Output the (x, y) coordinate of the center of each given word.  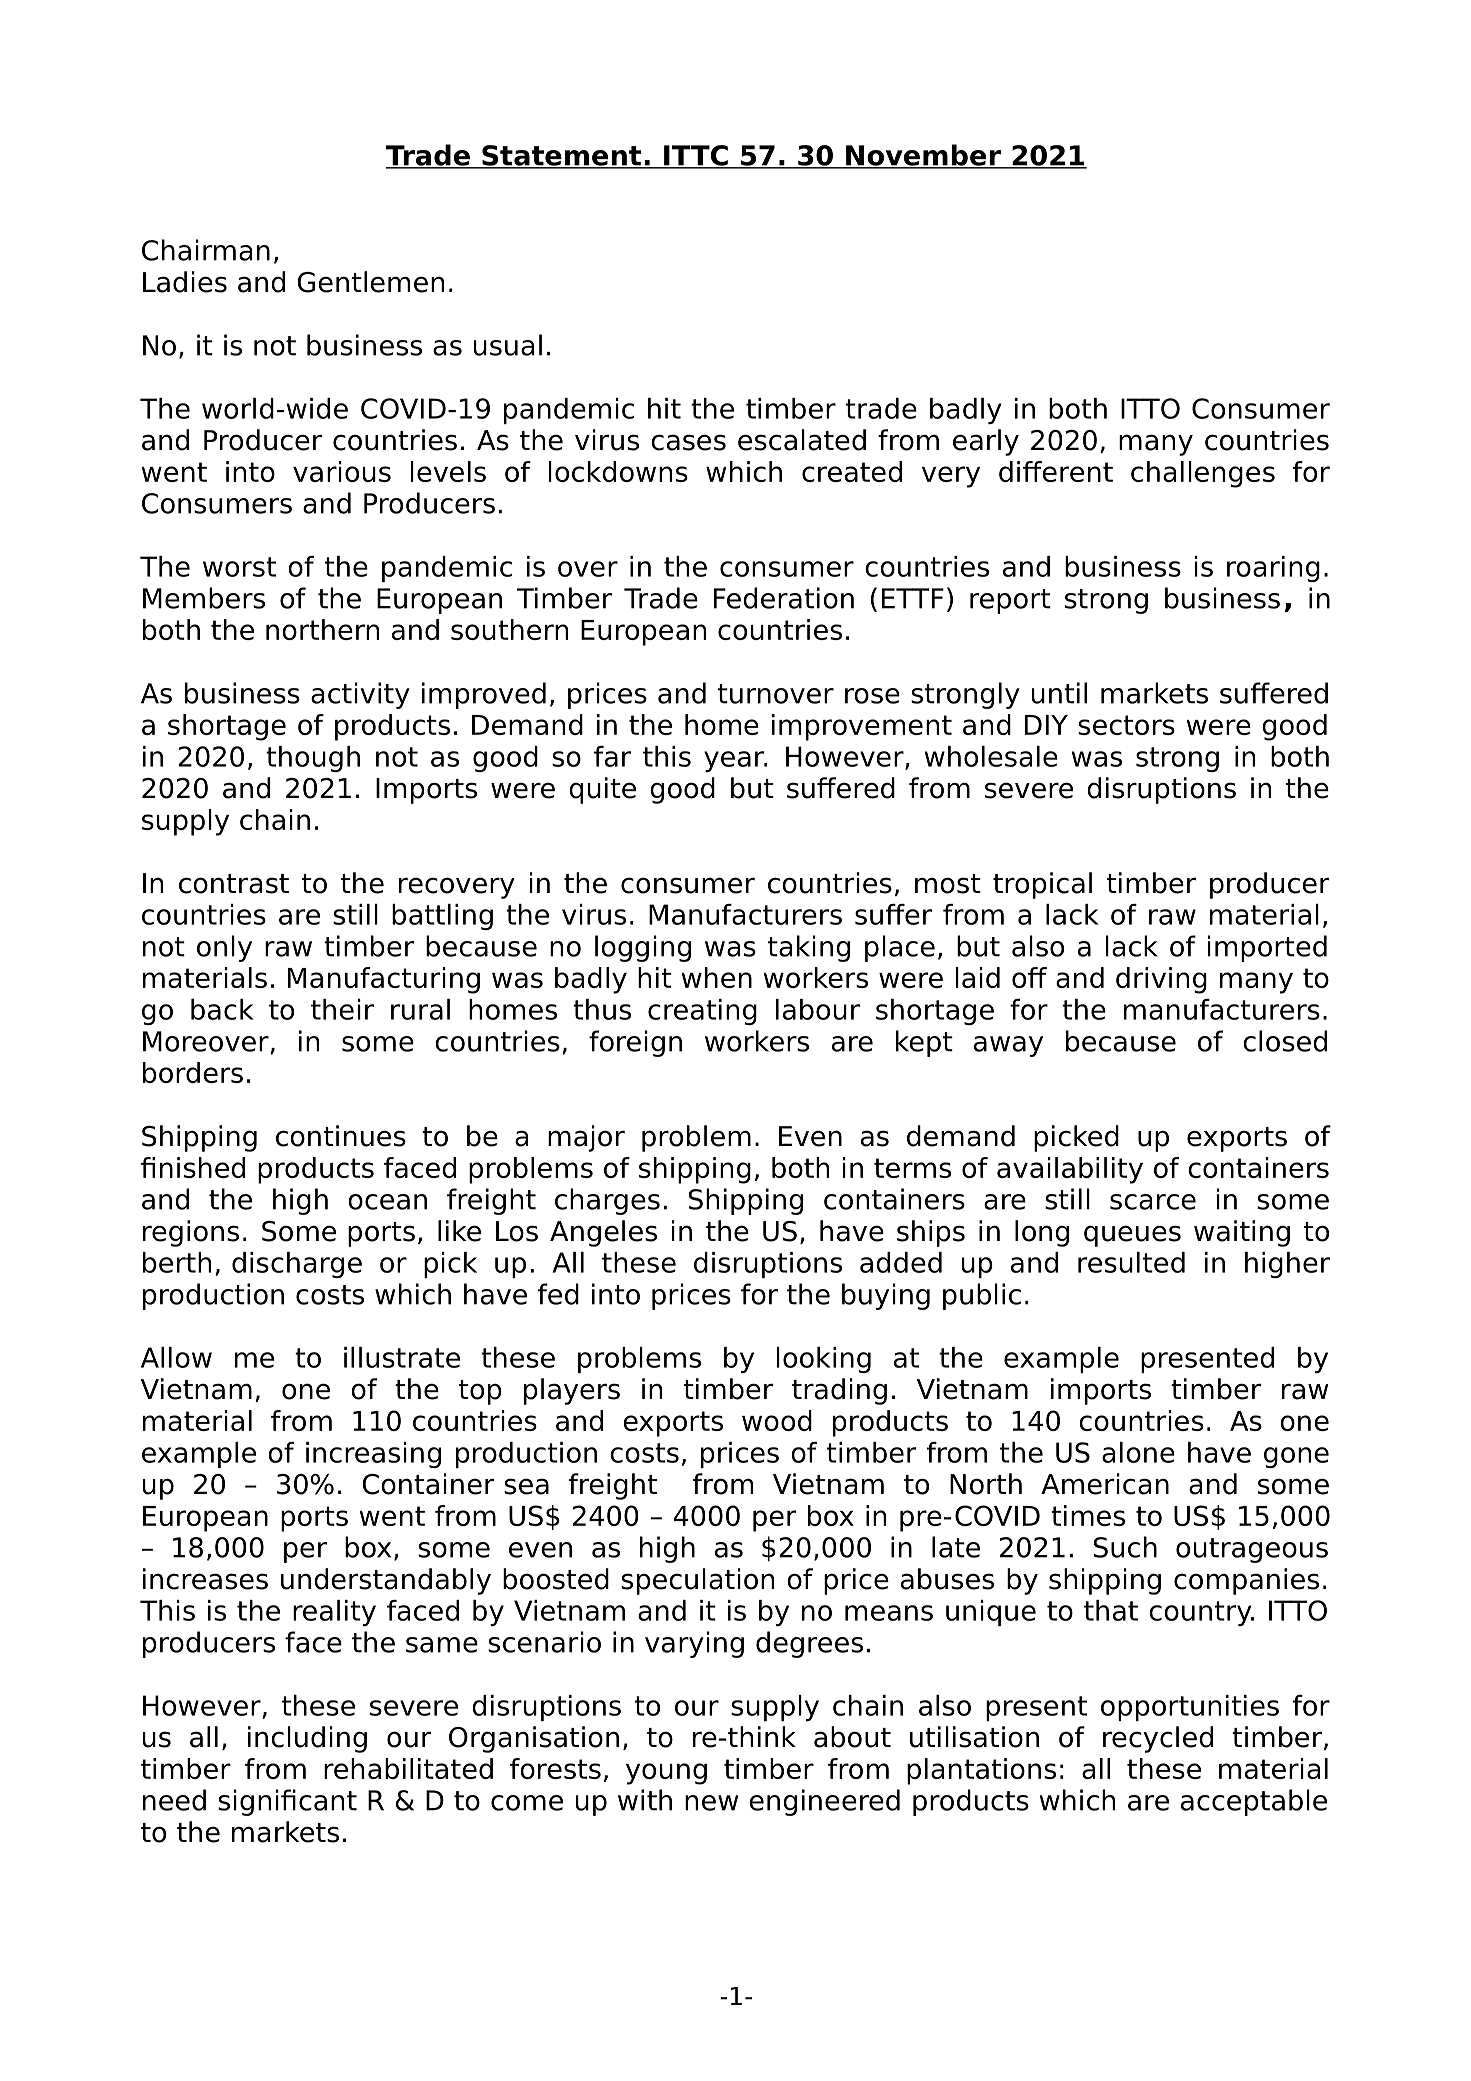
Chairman (206, 250)
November (923, 156)
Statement (562, 156)
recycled (1158, 1739)
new (711, 1803)
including (307, 1739)
